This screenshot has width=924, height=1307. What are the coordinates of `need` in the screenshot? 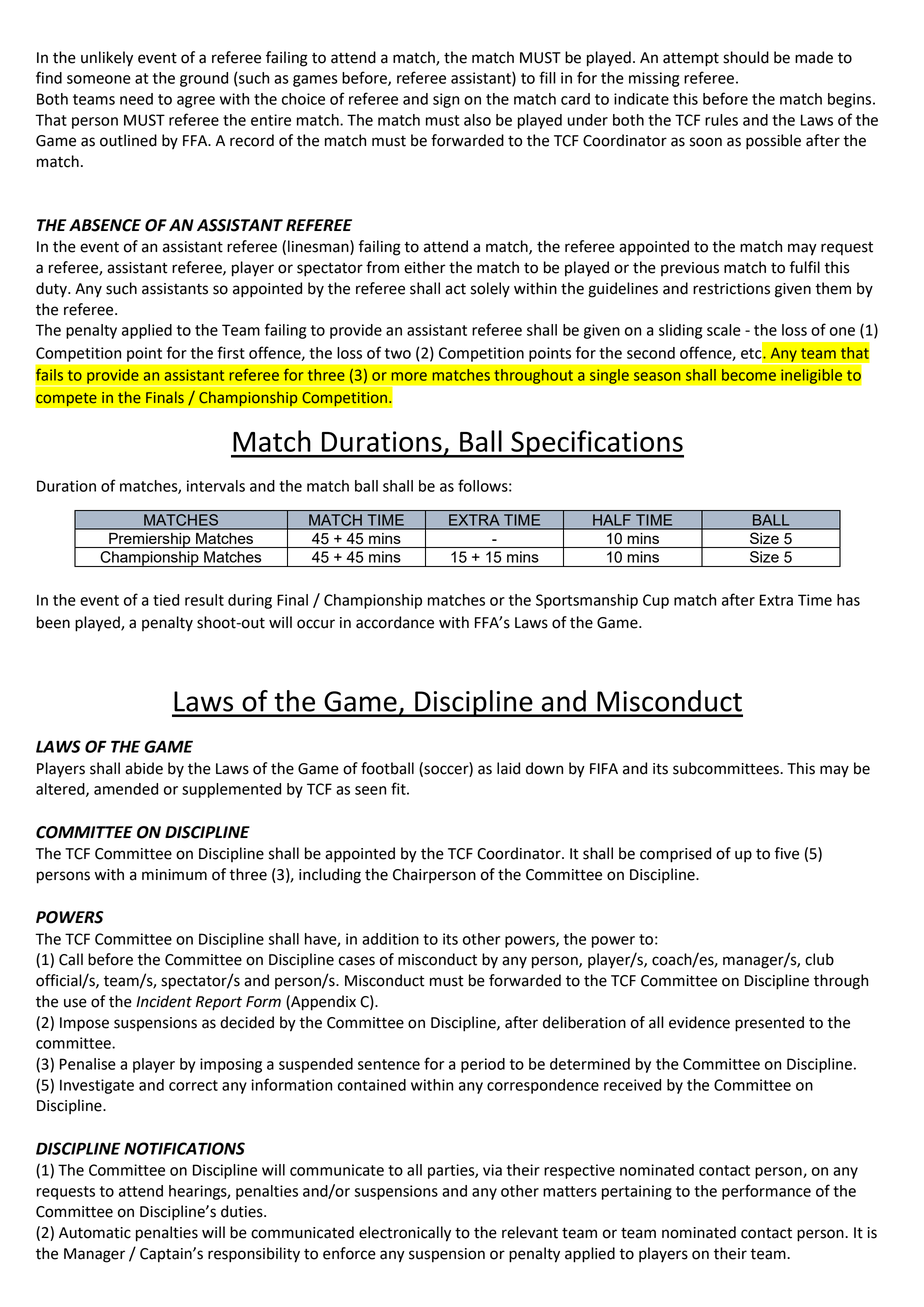 It's located at (136, 99).
